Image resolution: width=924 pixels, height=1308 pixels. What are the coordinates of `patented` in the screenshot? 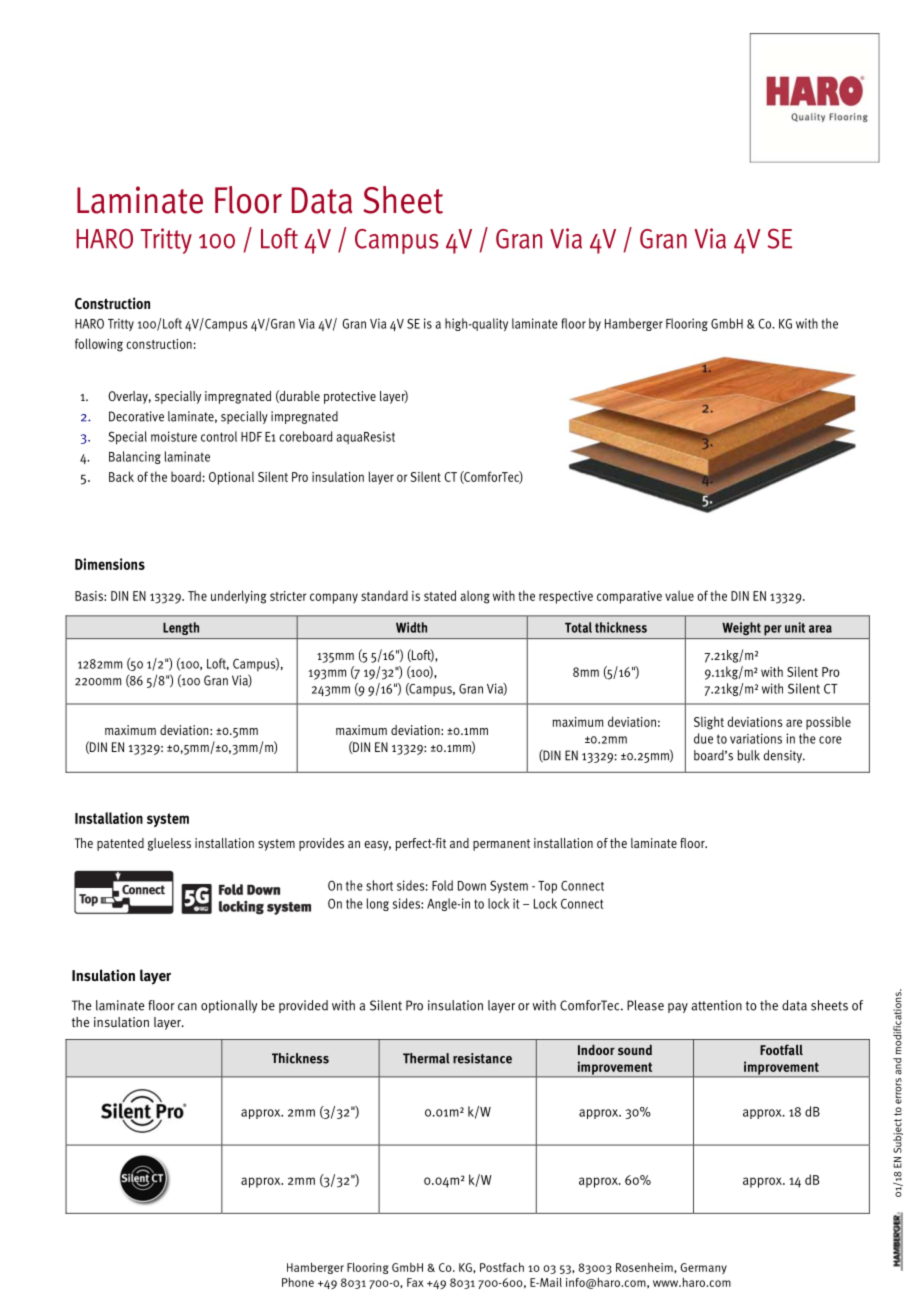 It's located at (120, 844).
